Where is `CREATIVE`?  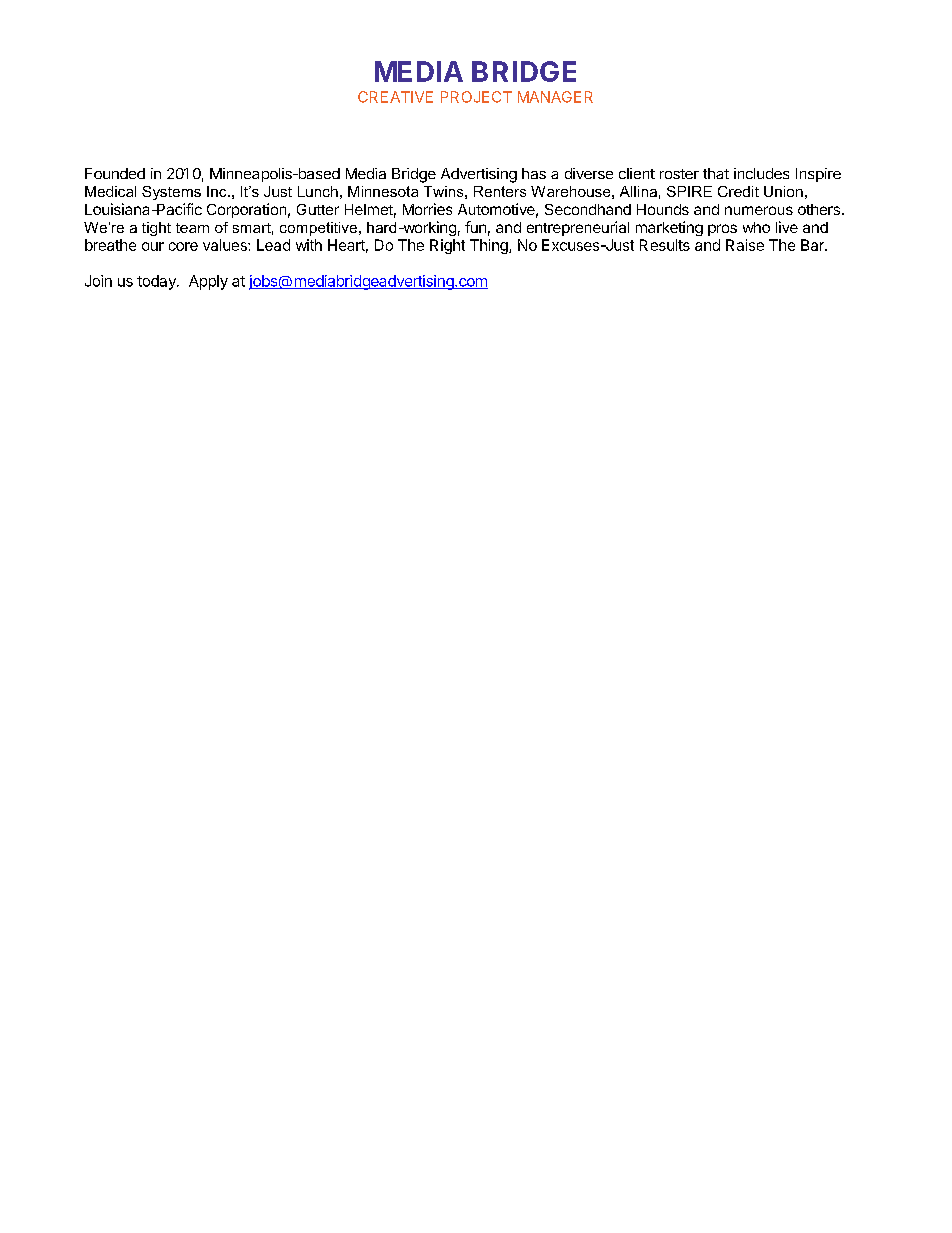 CREATIVE is located at coordinates (395, 97).
